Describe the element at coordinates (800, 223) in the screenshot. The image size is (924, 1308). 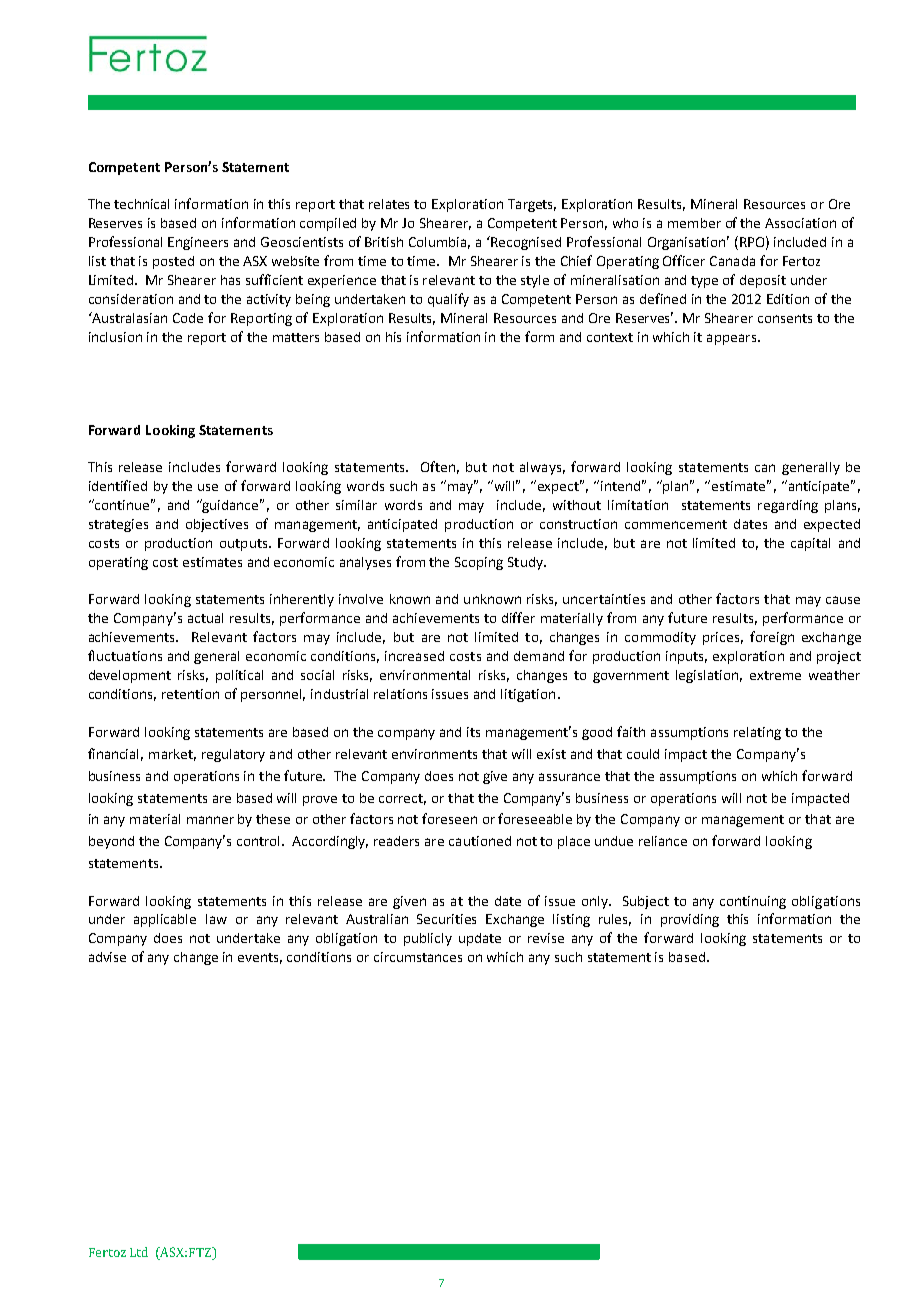
I see `Association` at that location.
